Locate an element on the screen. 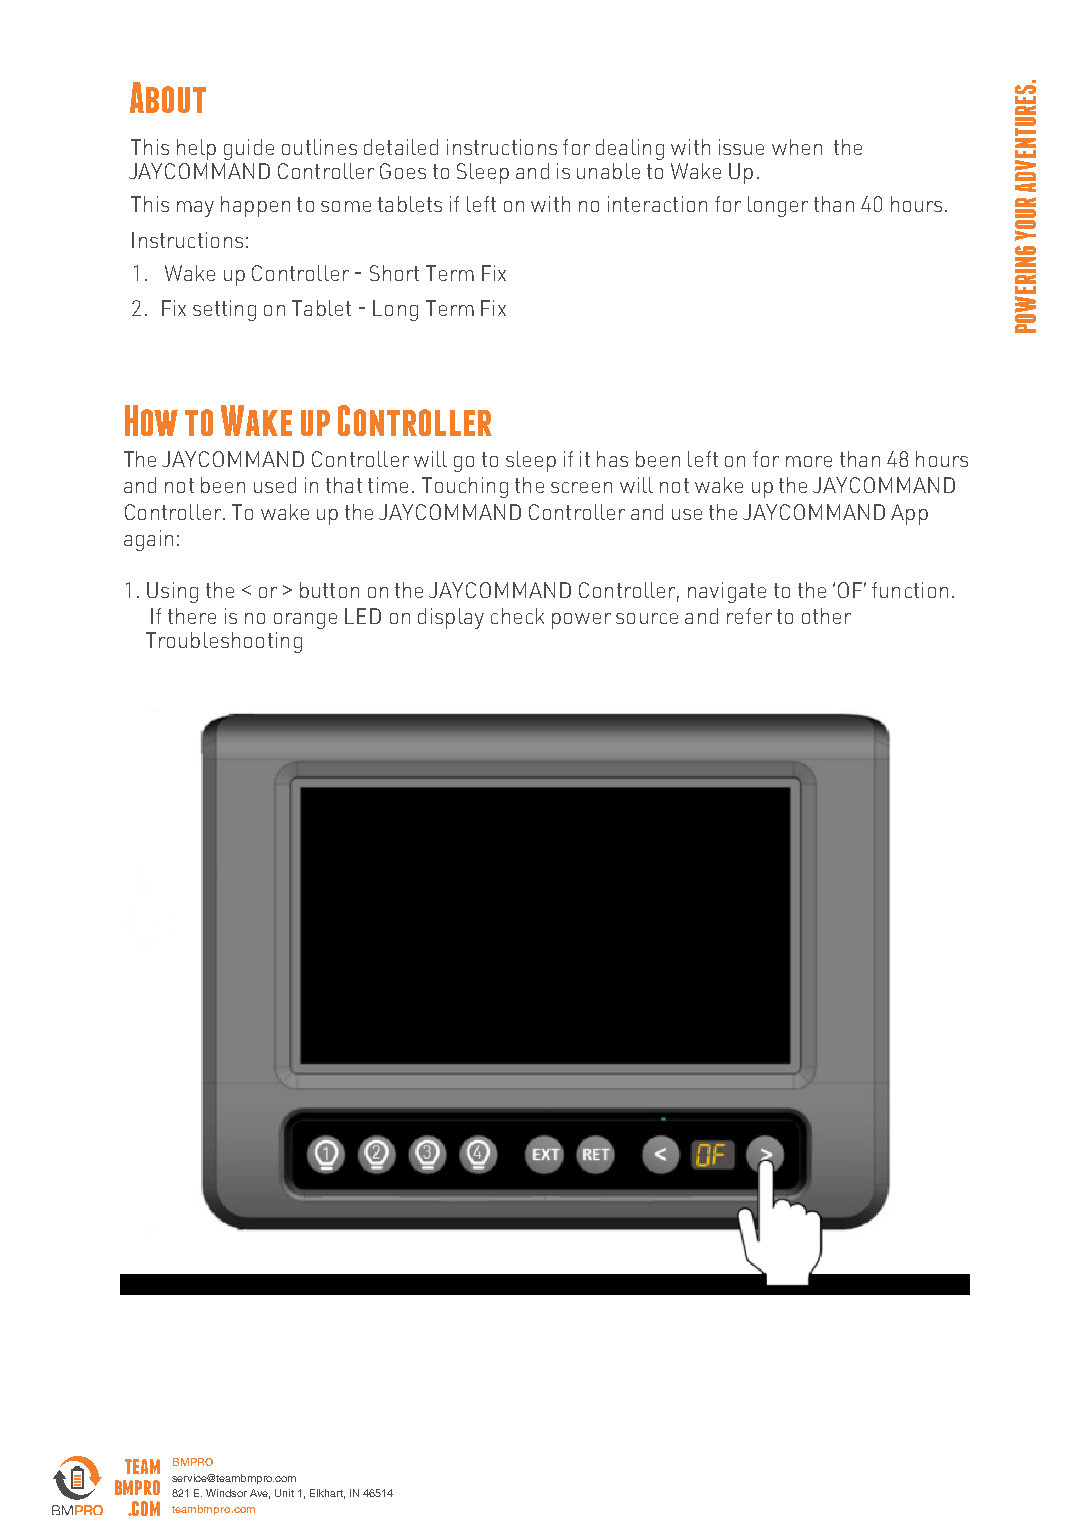 The height and width of the screenshot is (1536, 1086). other is located at coordinates (826, 616).
